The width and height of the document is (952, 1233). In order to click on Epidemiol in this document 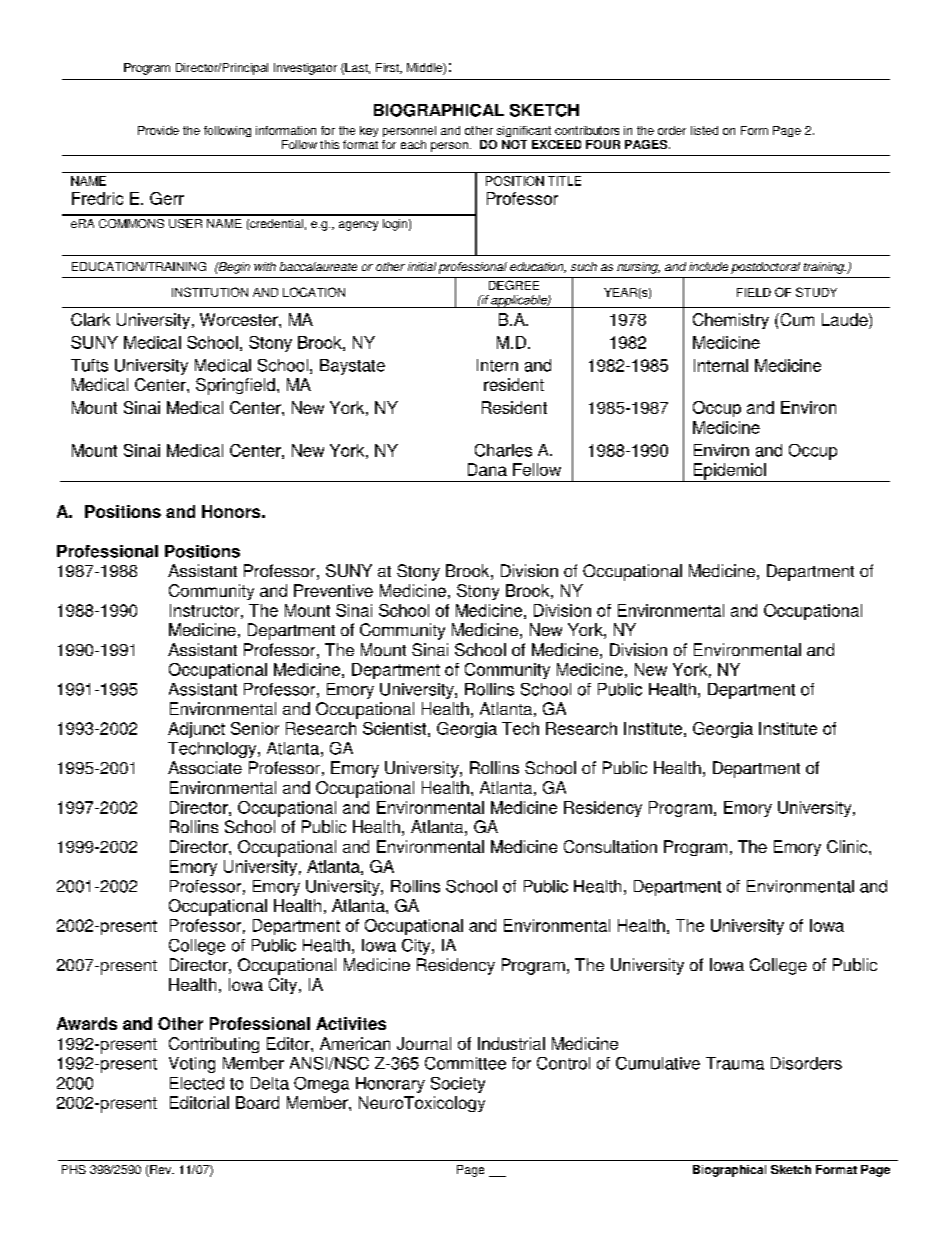, I will do `click(729, 472)`.
